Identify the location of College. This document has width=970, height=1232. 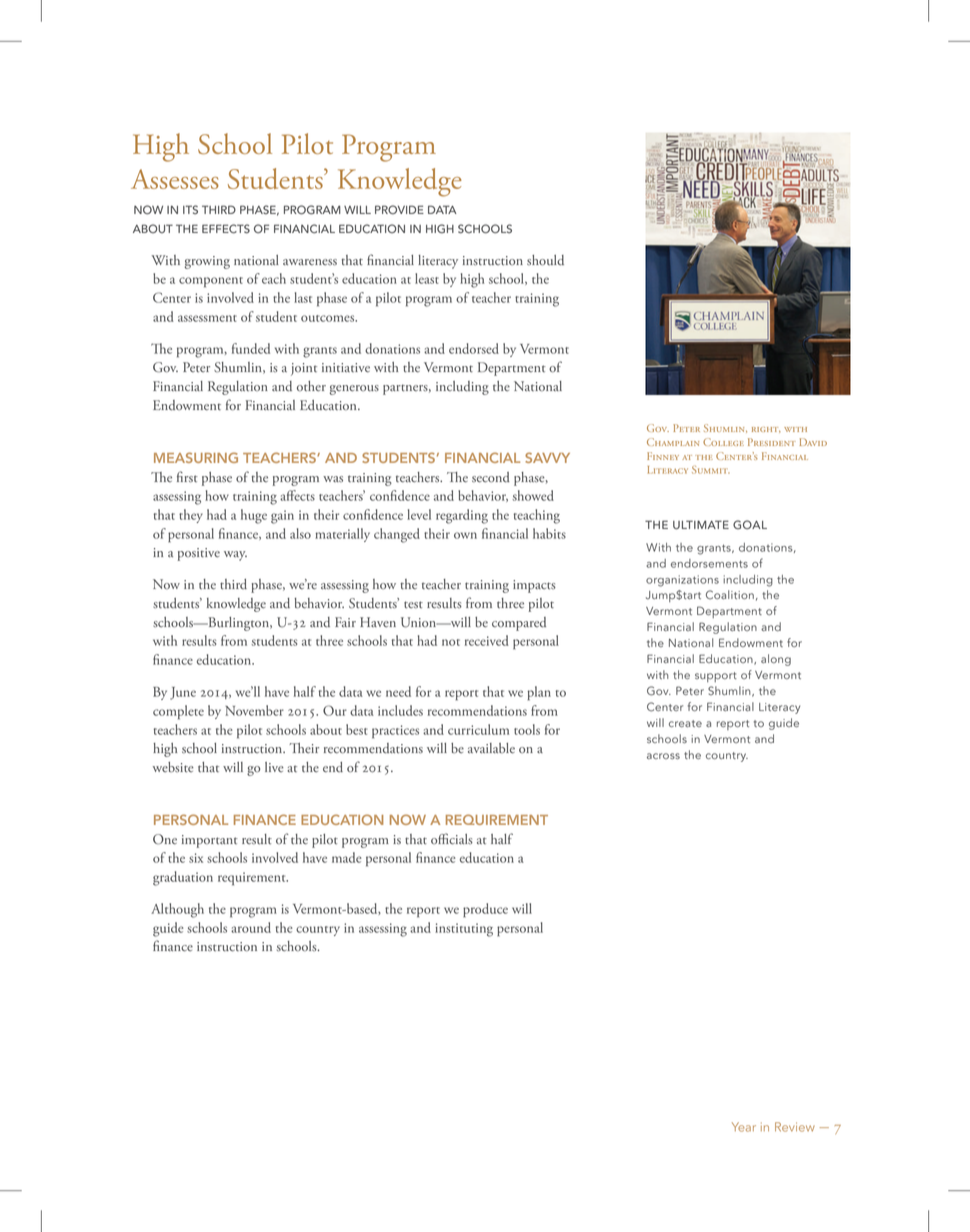
(723, 442).
